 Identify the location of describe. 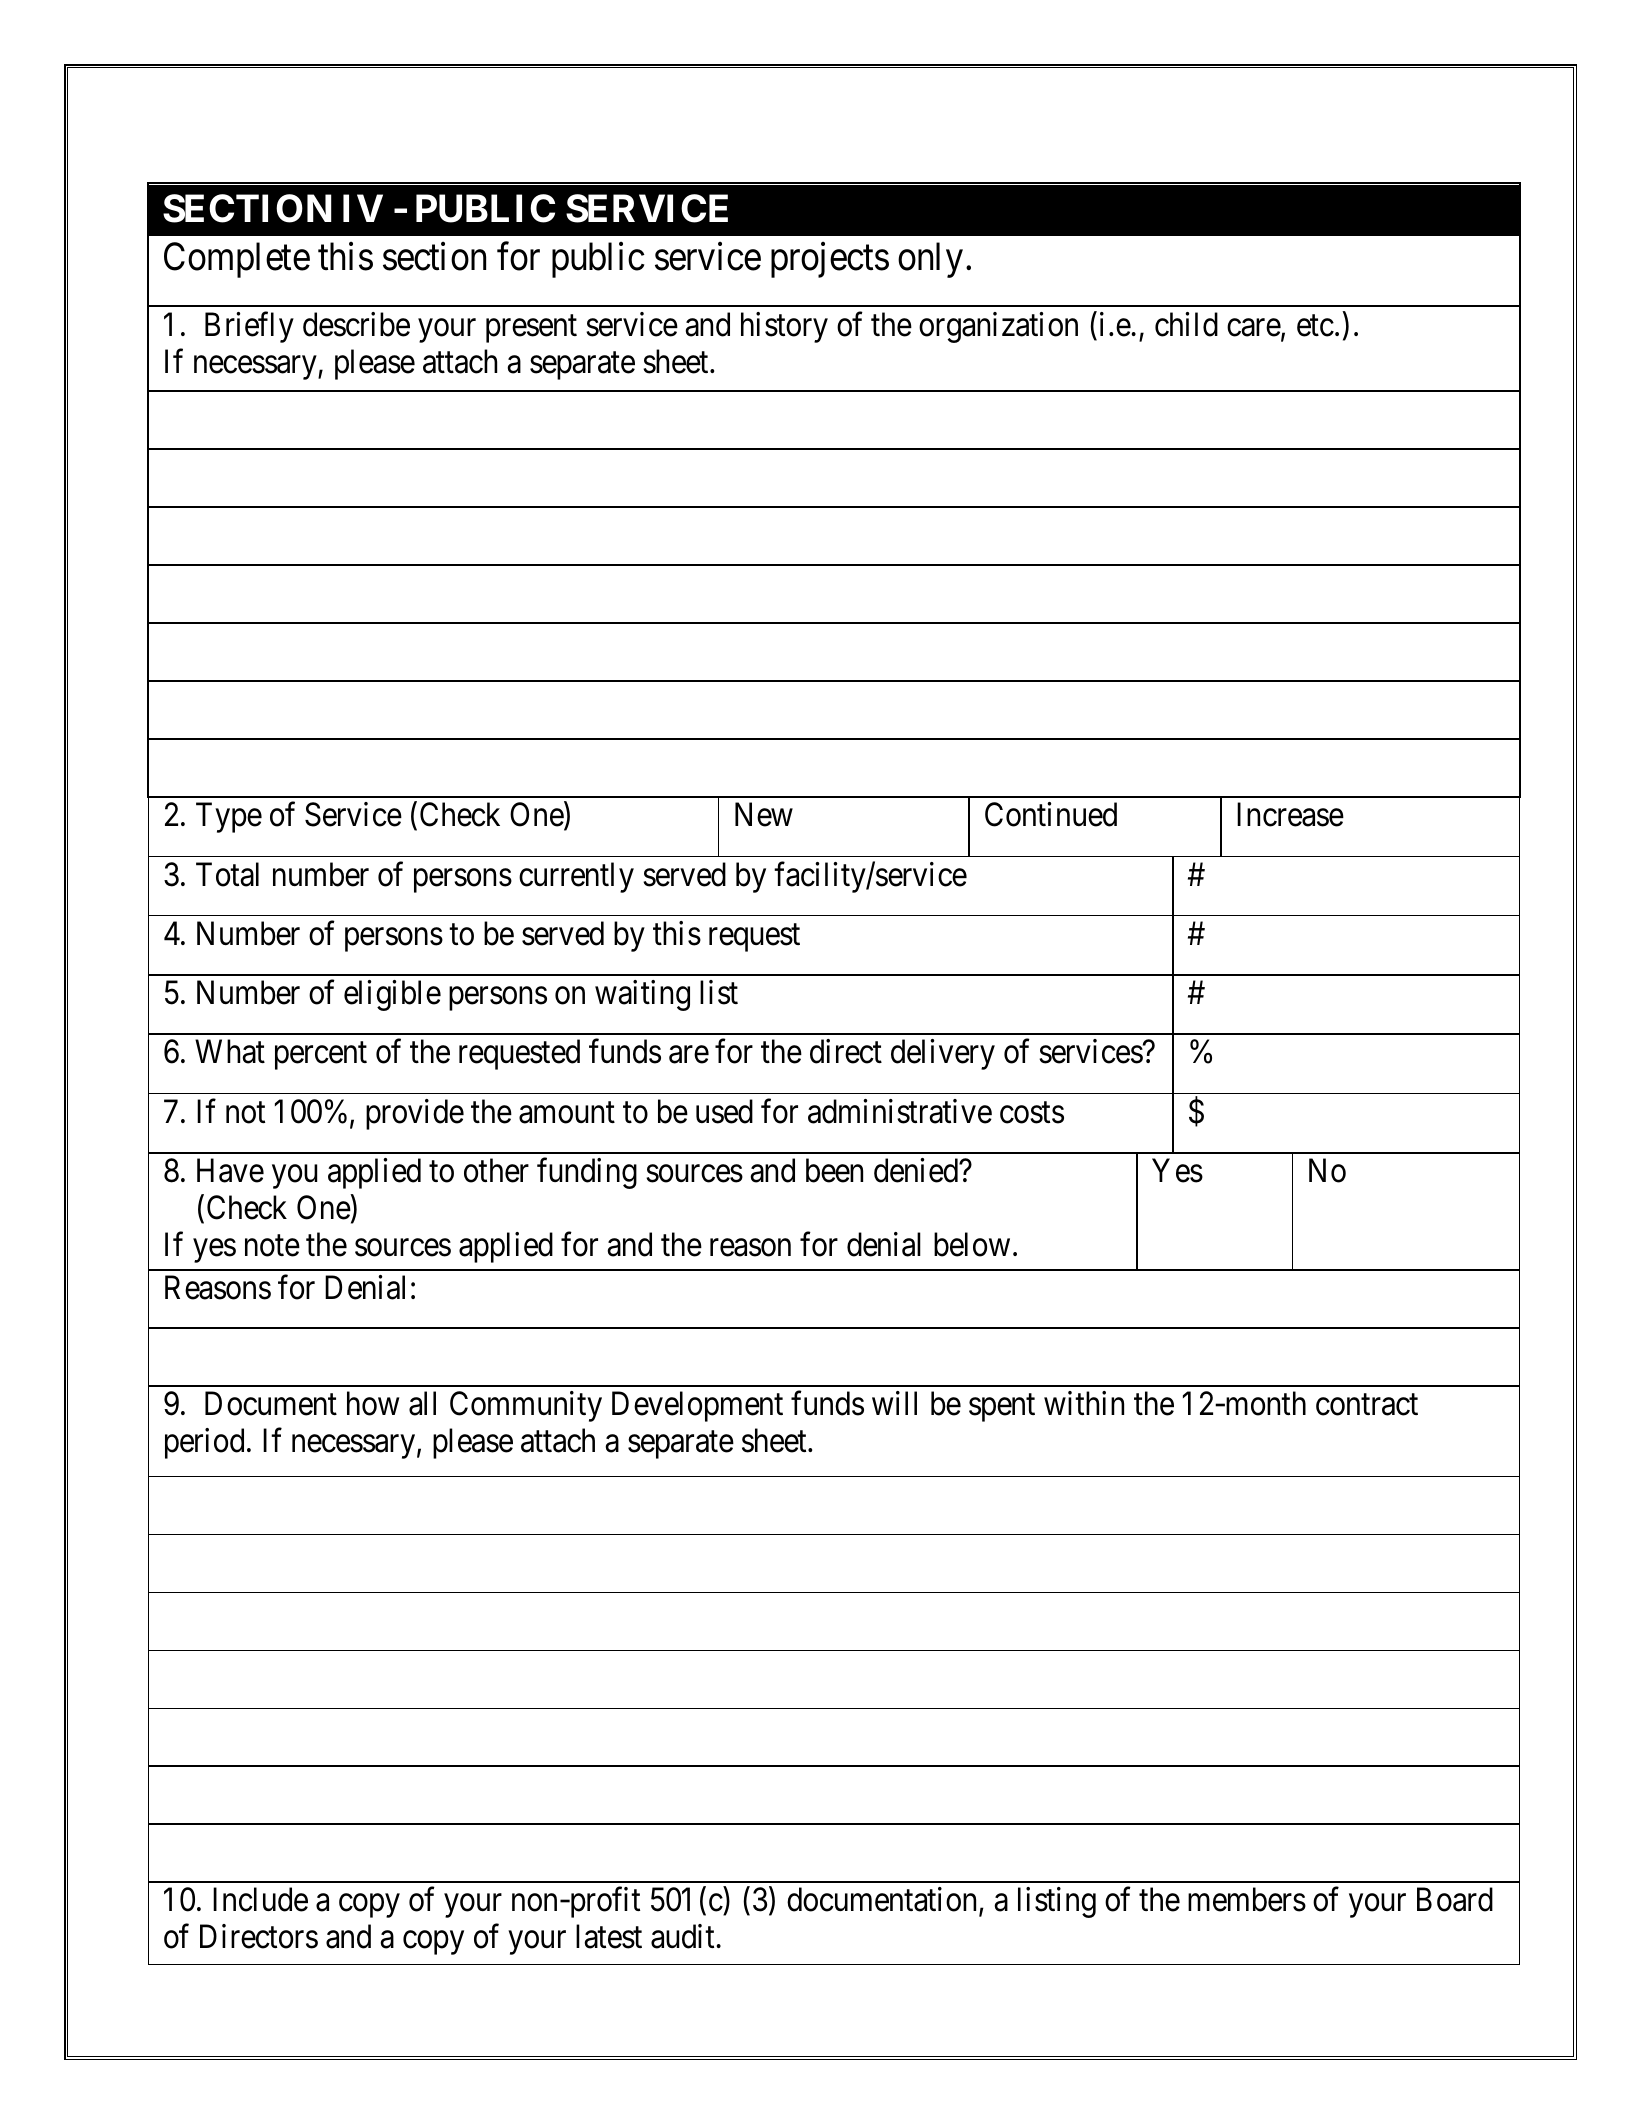
(356, 324).
